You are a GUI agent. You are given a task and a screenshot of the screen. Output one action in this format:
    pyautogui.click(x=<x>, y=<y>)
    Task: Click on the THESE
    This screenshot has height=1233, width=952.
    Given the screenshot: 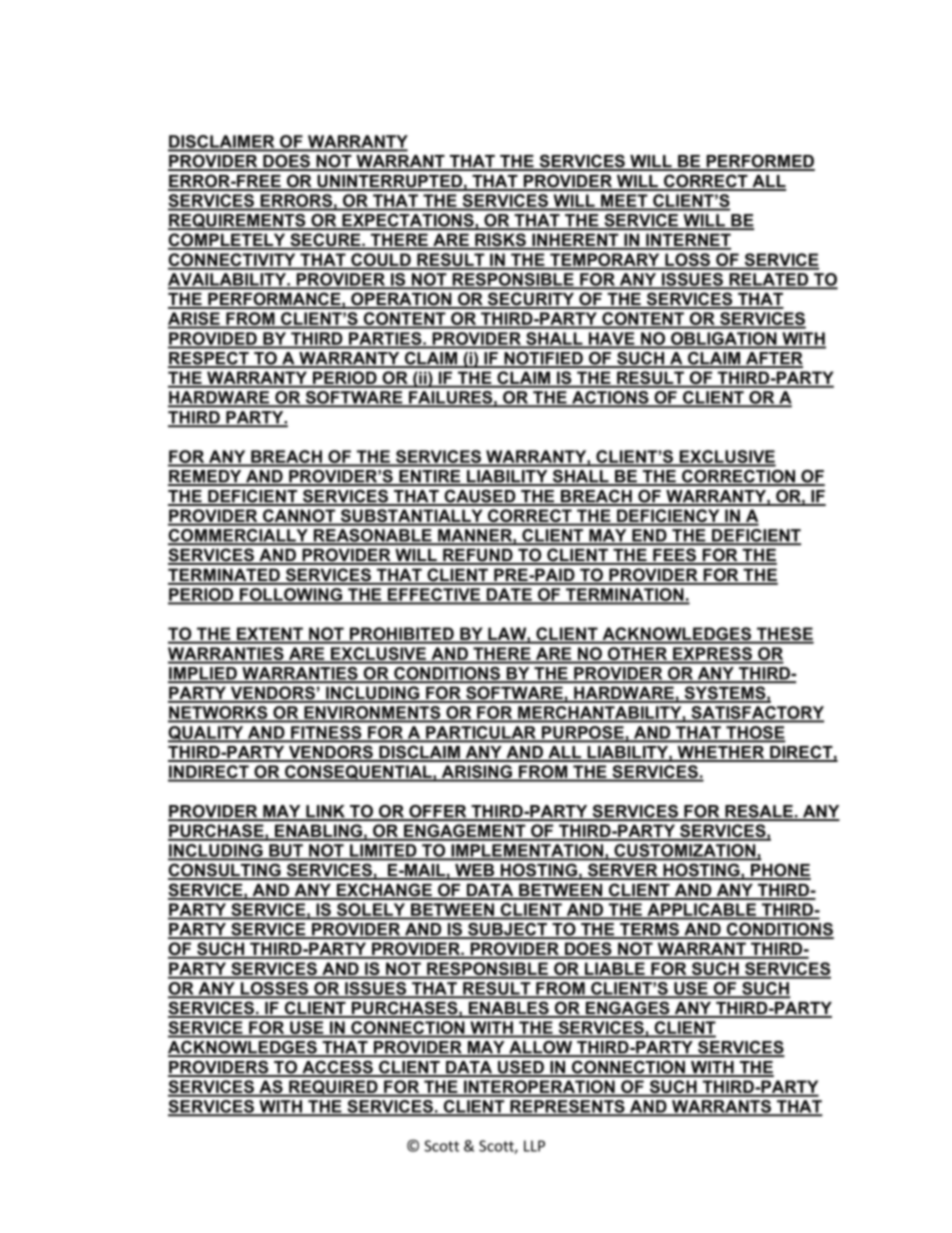 What is the action you would take?
    pyautogui.click(x=784, y=635)
